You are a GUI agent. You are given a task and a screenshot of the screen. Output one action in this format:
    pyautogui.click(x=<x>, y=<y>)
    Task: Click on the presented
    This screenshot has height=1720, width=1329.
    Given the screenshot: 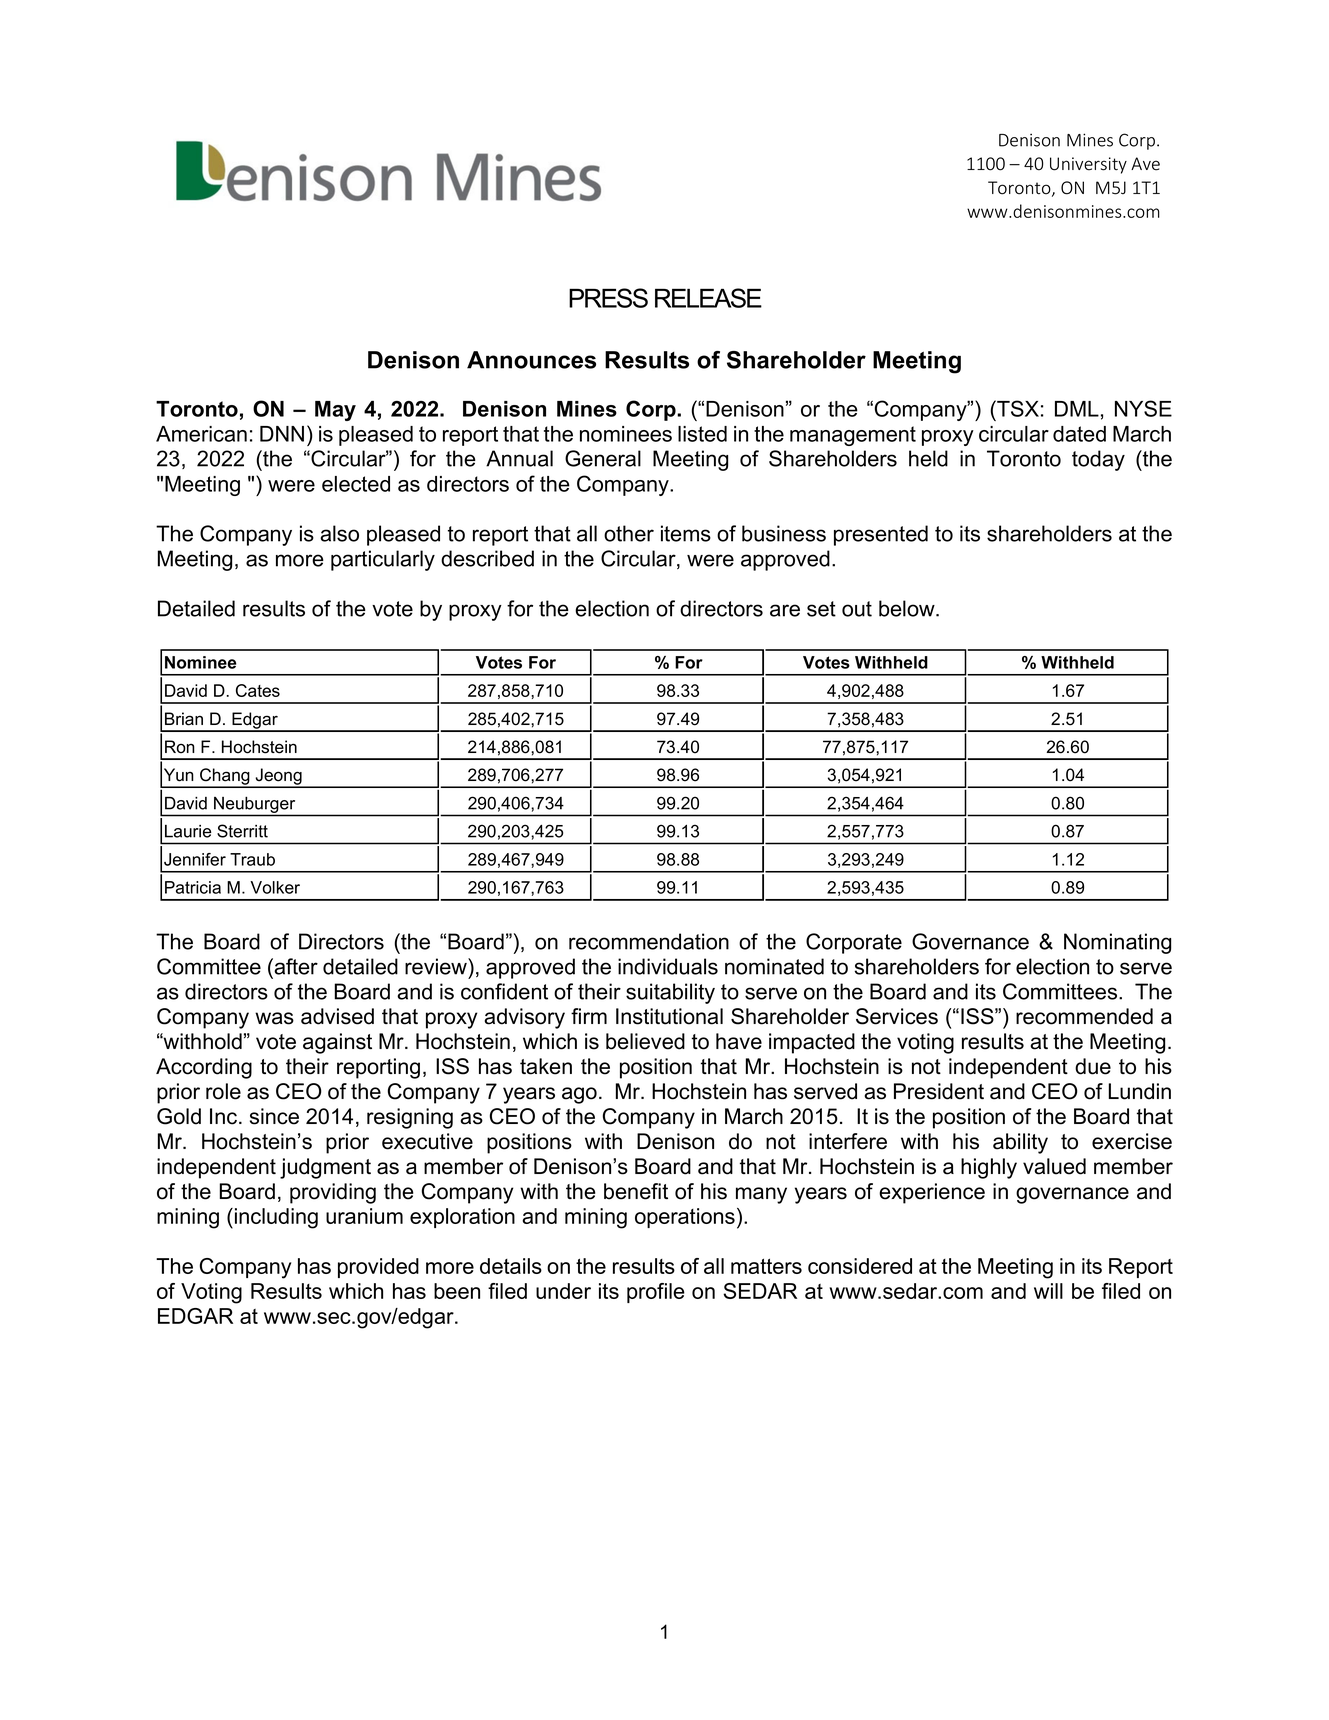 What is the action you would take?
    pyautogui.click(x=881, y=535)
